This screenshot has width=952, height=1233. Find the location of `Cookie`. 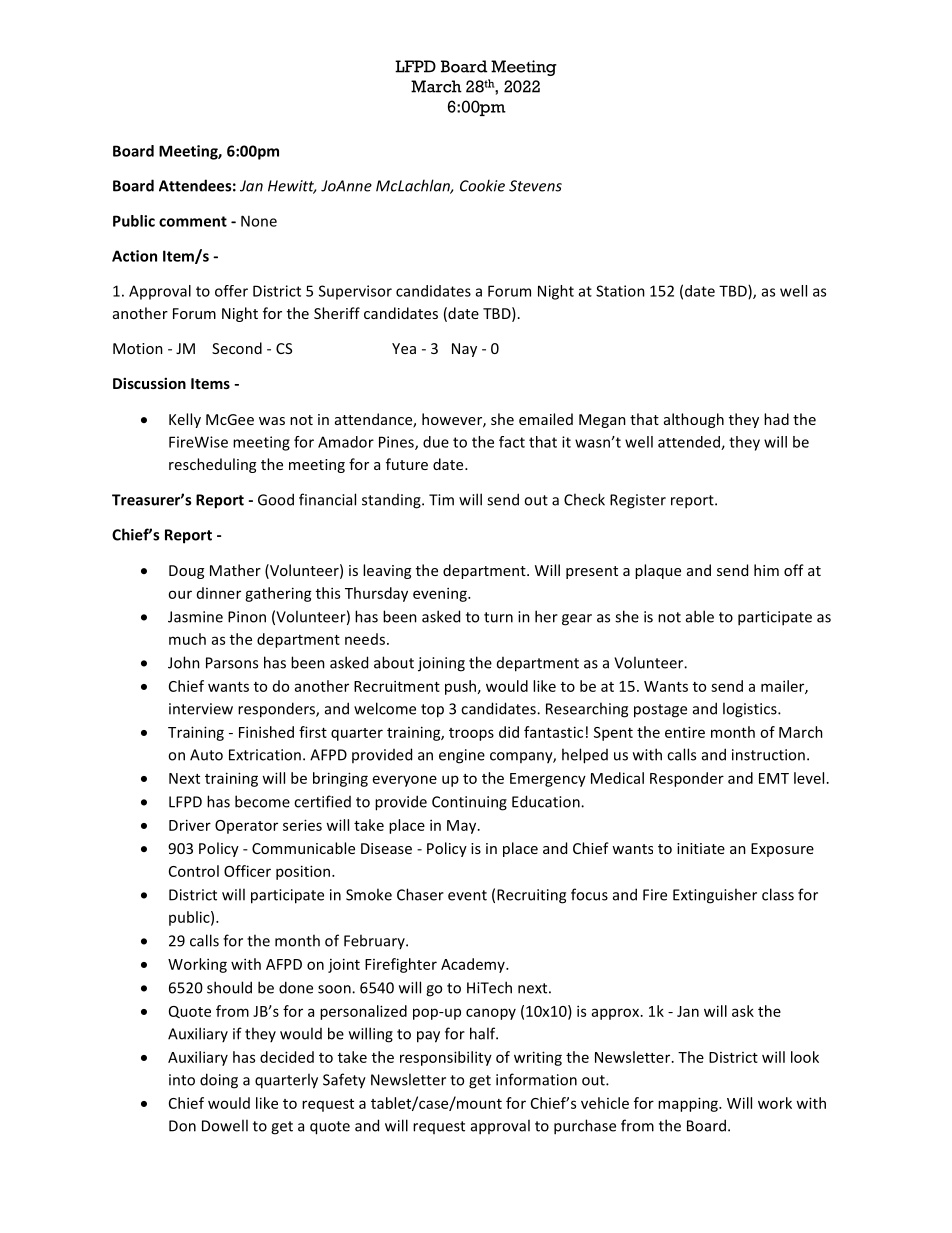

Cookie is located at coordinates (482, 185).
